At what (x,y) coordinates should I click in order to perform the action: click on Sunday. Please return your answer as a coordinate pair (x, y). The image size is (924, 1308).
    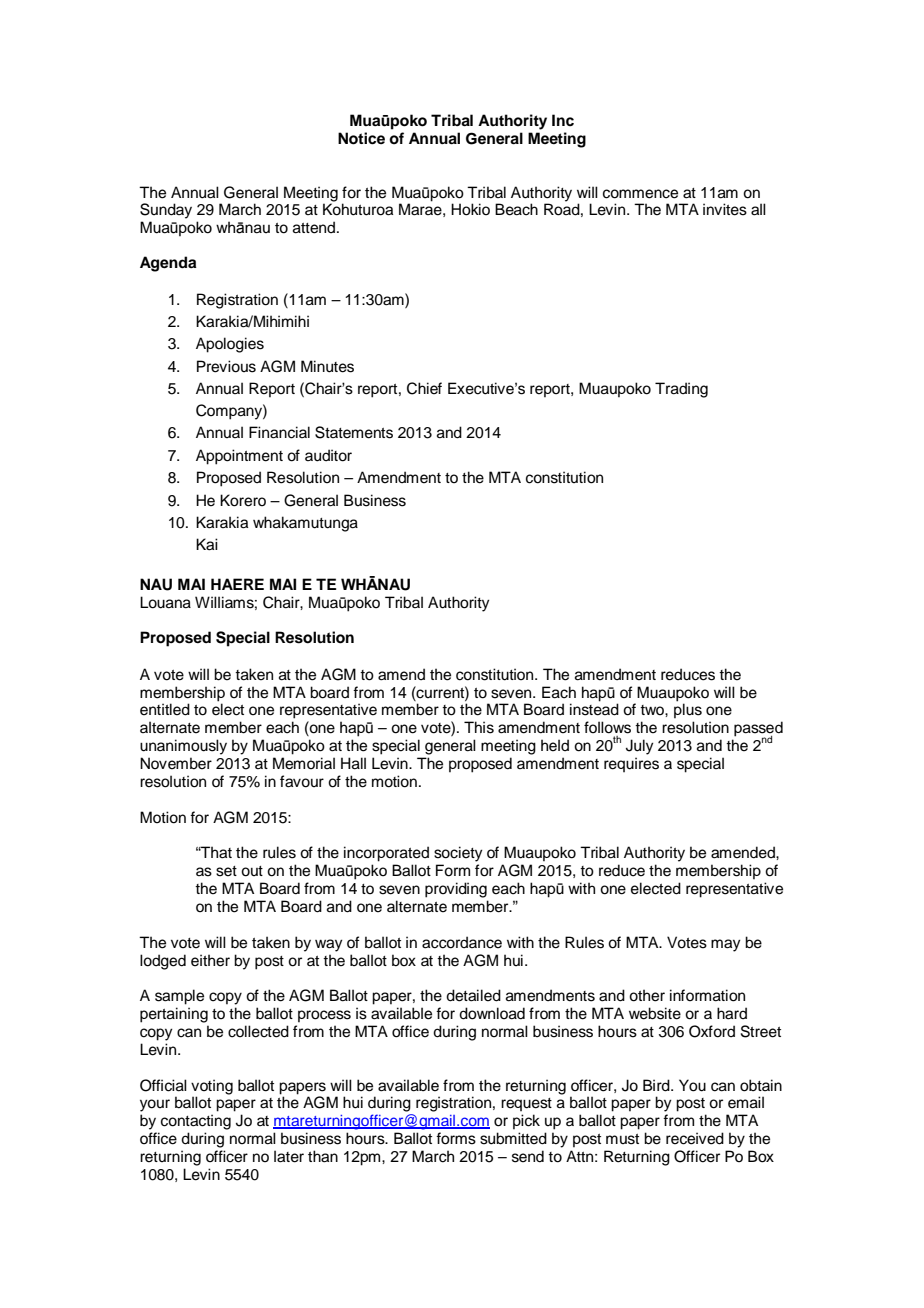
    Looking at the image, I should click on (166, 211).
